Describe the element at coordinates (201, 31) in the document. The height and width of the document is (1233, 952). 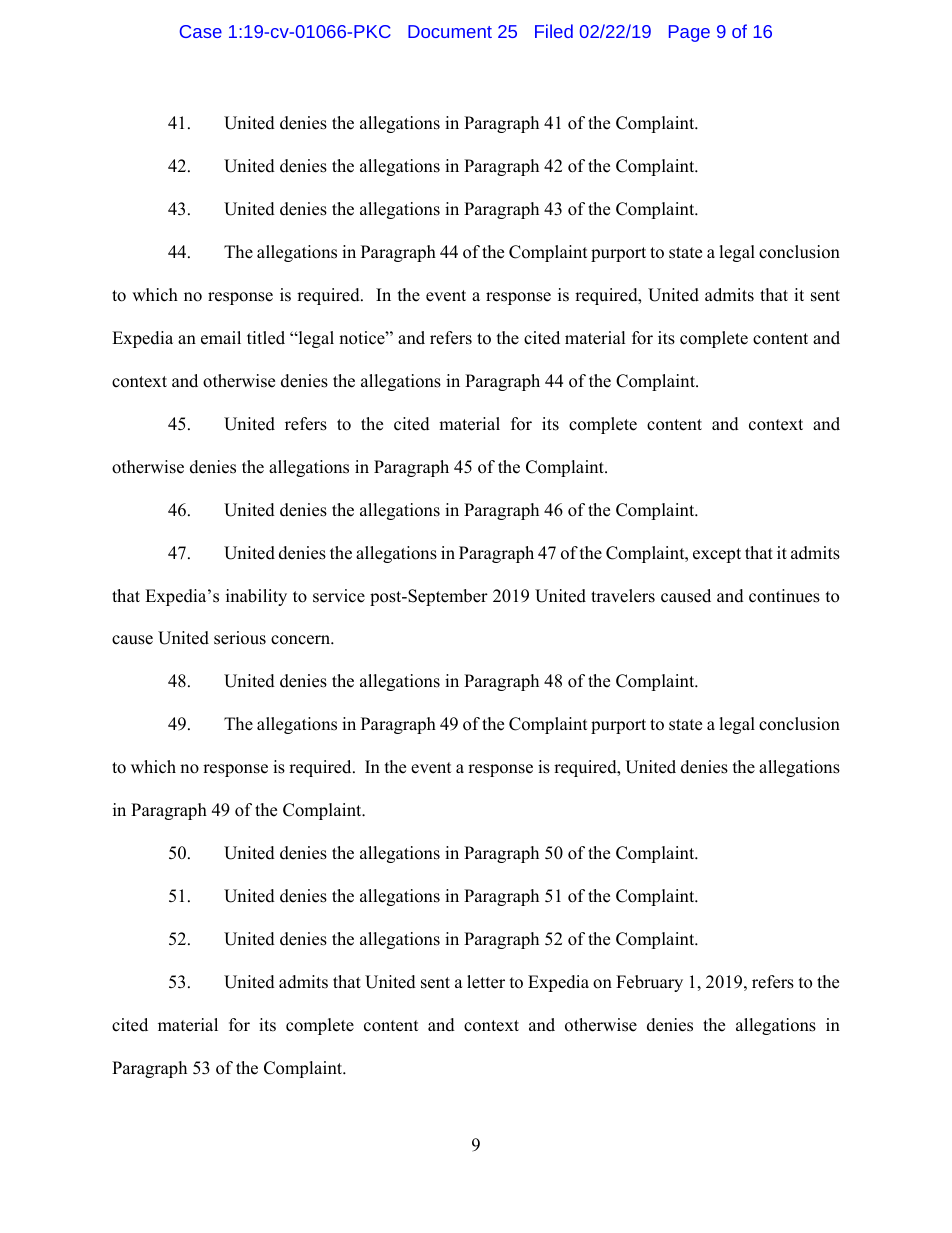
I see `Case` at that location.
